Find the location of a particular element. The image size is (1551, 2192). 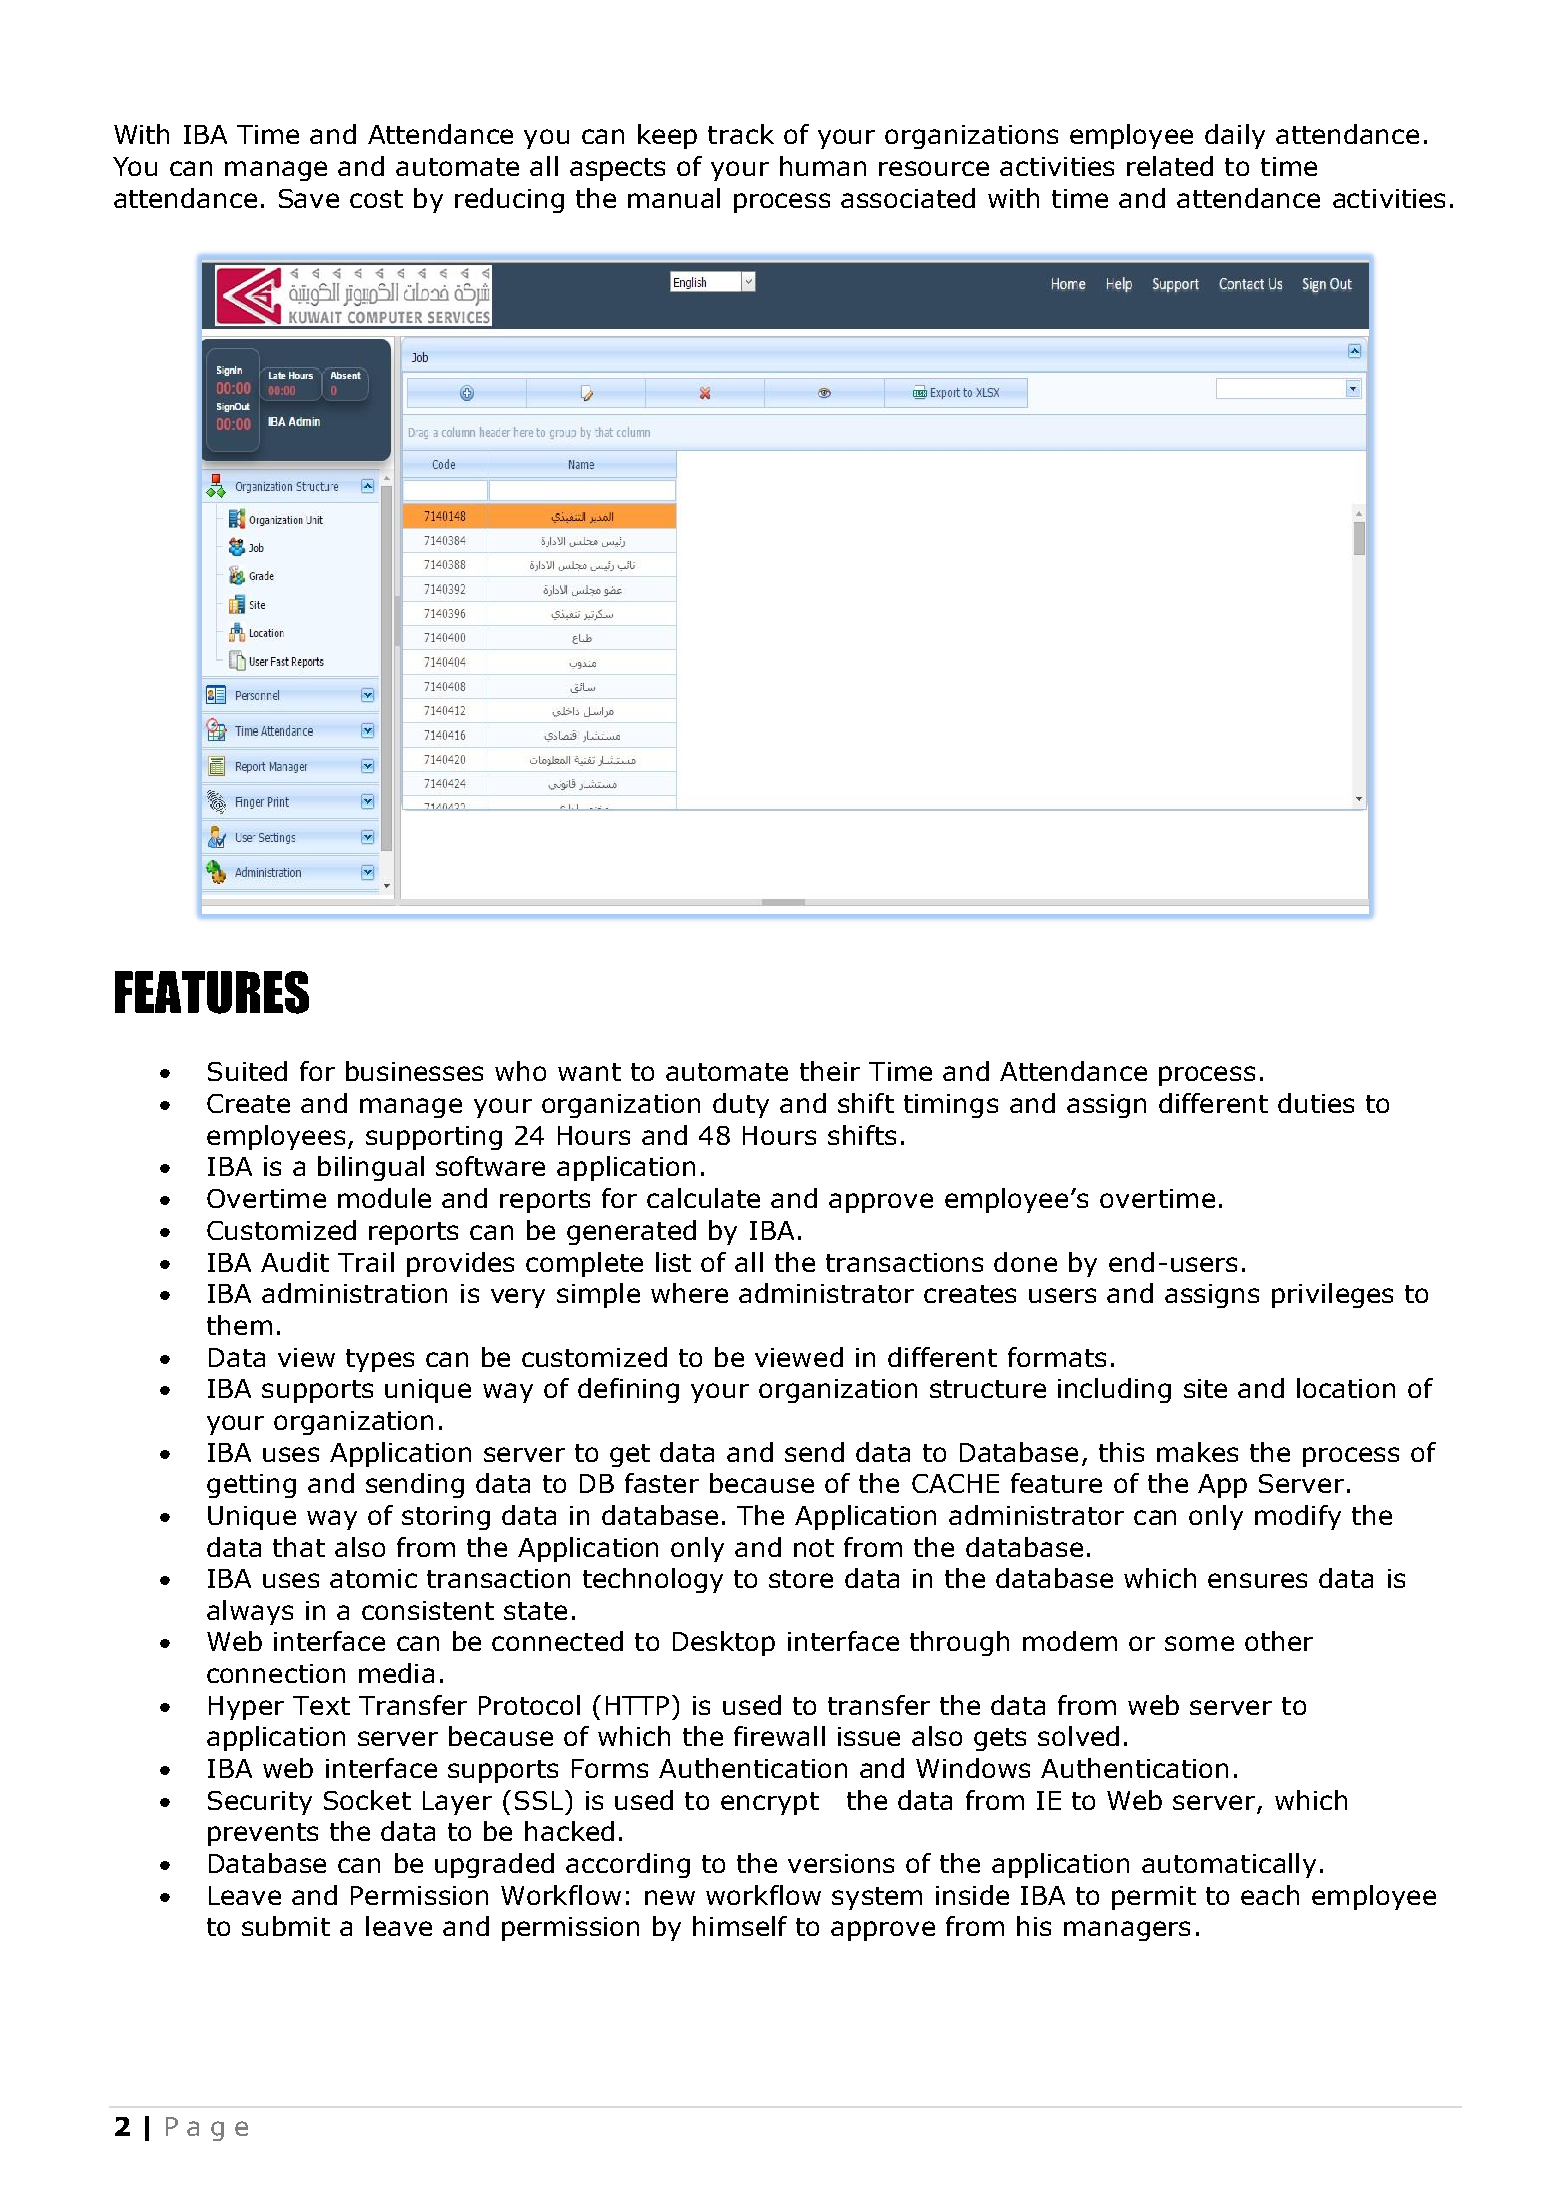

site is located at coordinates (1205, 1388).
